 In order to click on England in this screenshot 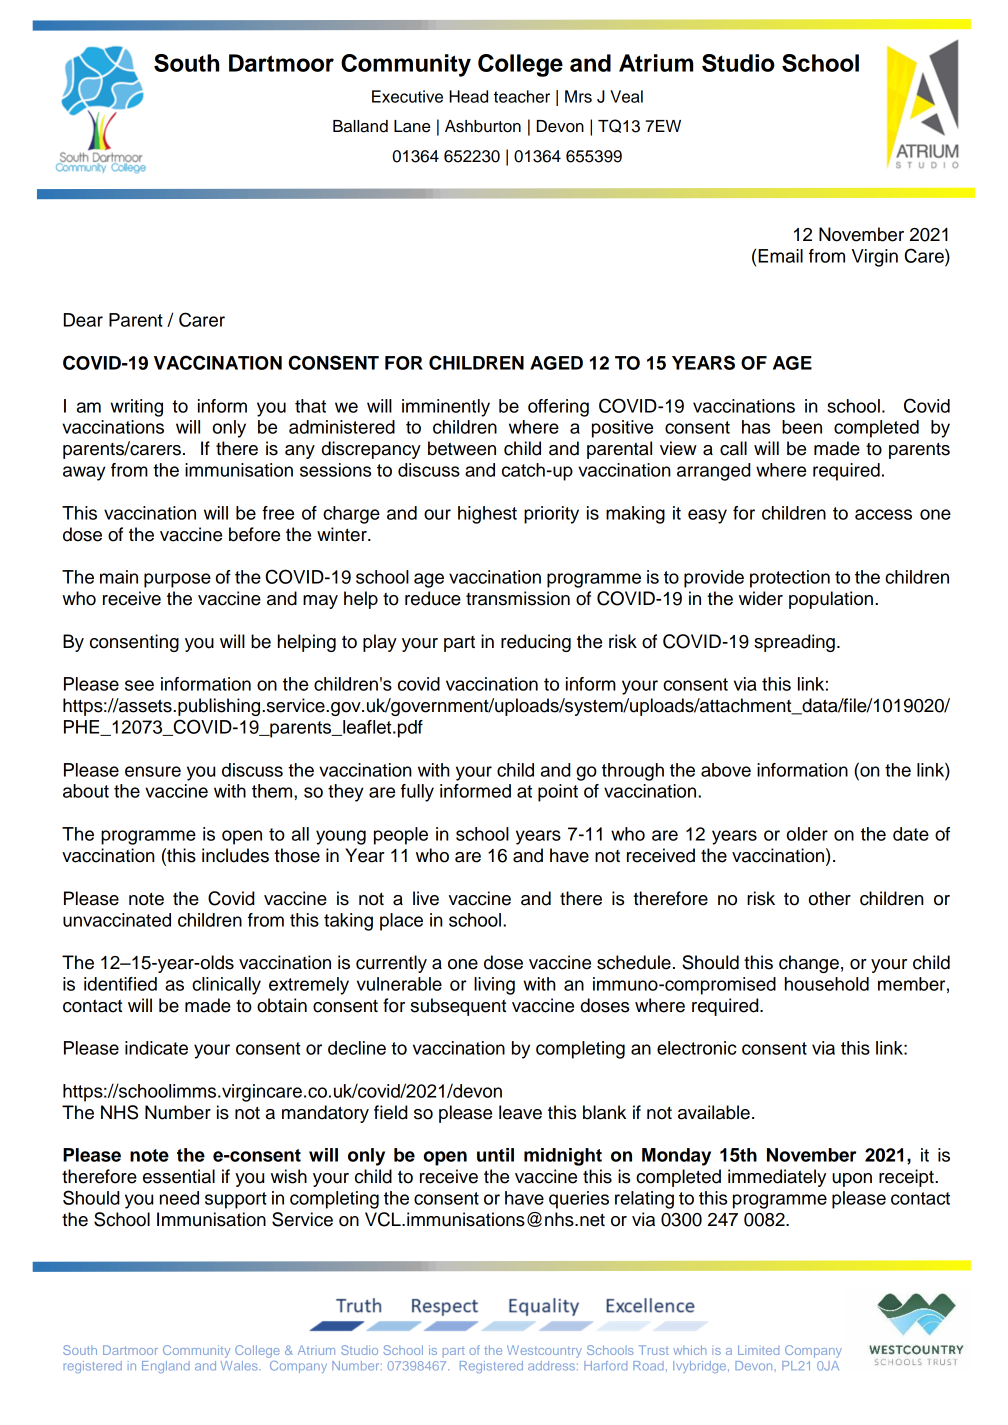, I will do `click(166, 1367)`.
